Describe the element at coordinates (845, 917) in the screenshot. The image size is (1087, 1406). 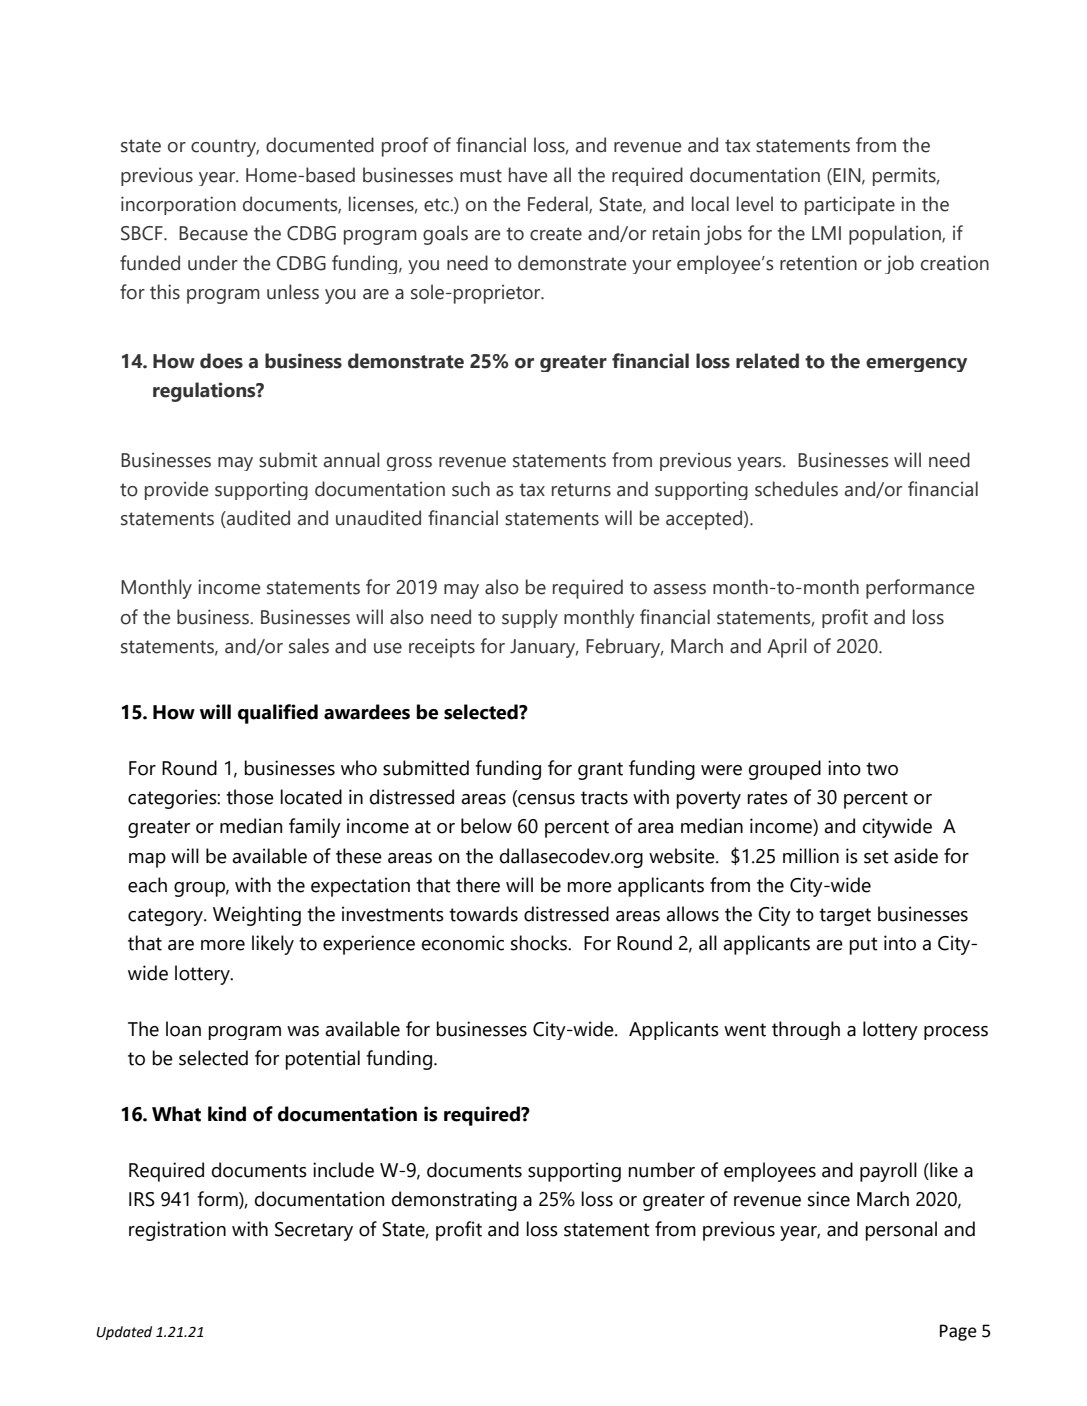
I see `target` at that location.
